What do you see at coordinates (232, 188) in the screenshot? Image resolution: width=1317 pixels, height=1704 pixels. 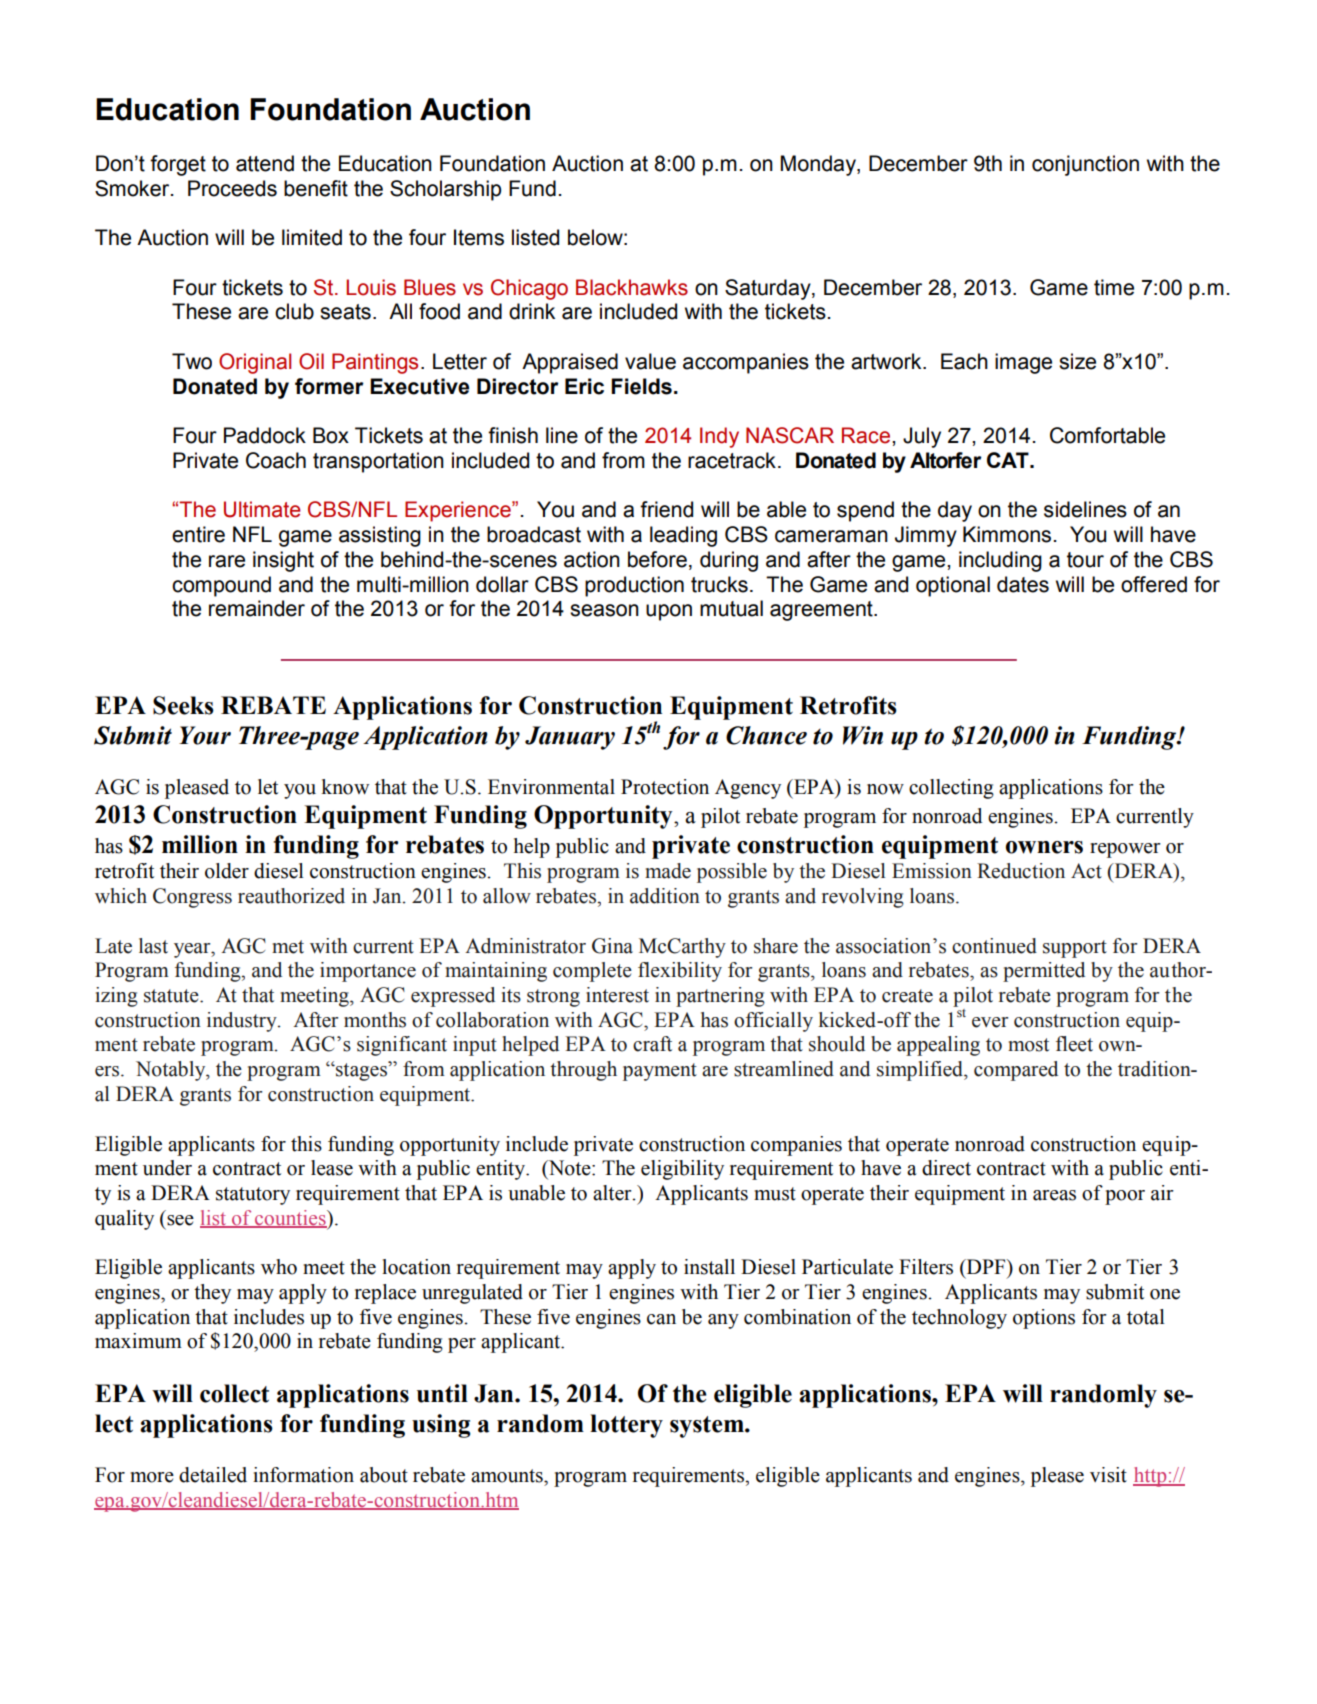 I see `Proceeds` at bounding box center [232, 188].
